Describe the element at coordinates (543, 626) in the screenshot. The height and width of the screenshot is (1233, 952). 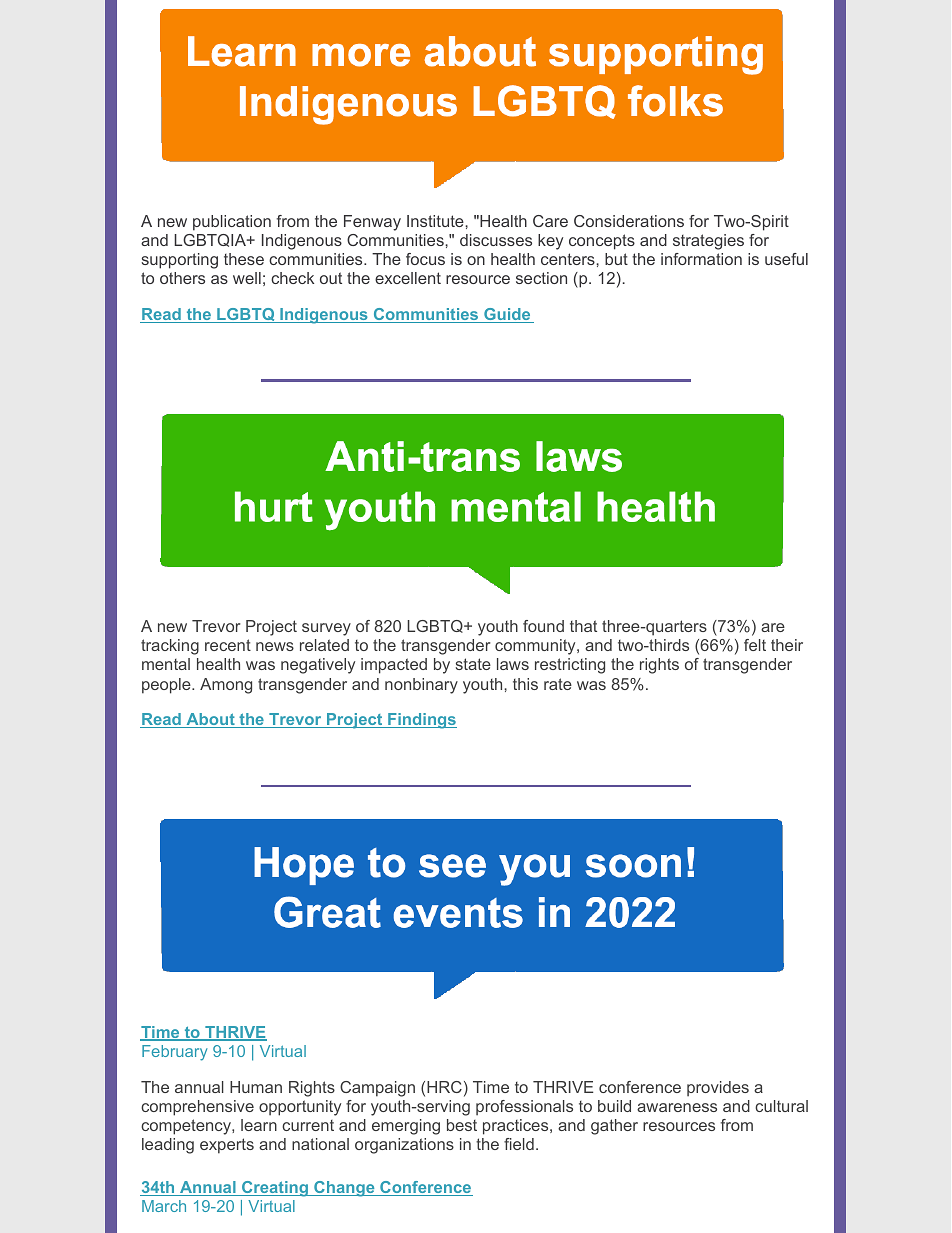
I see `found` at that location.
